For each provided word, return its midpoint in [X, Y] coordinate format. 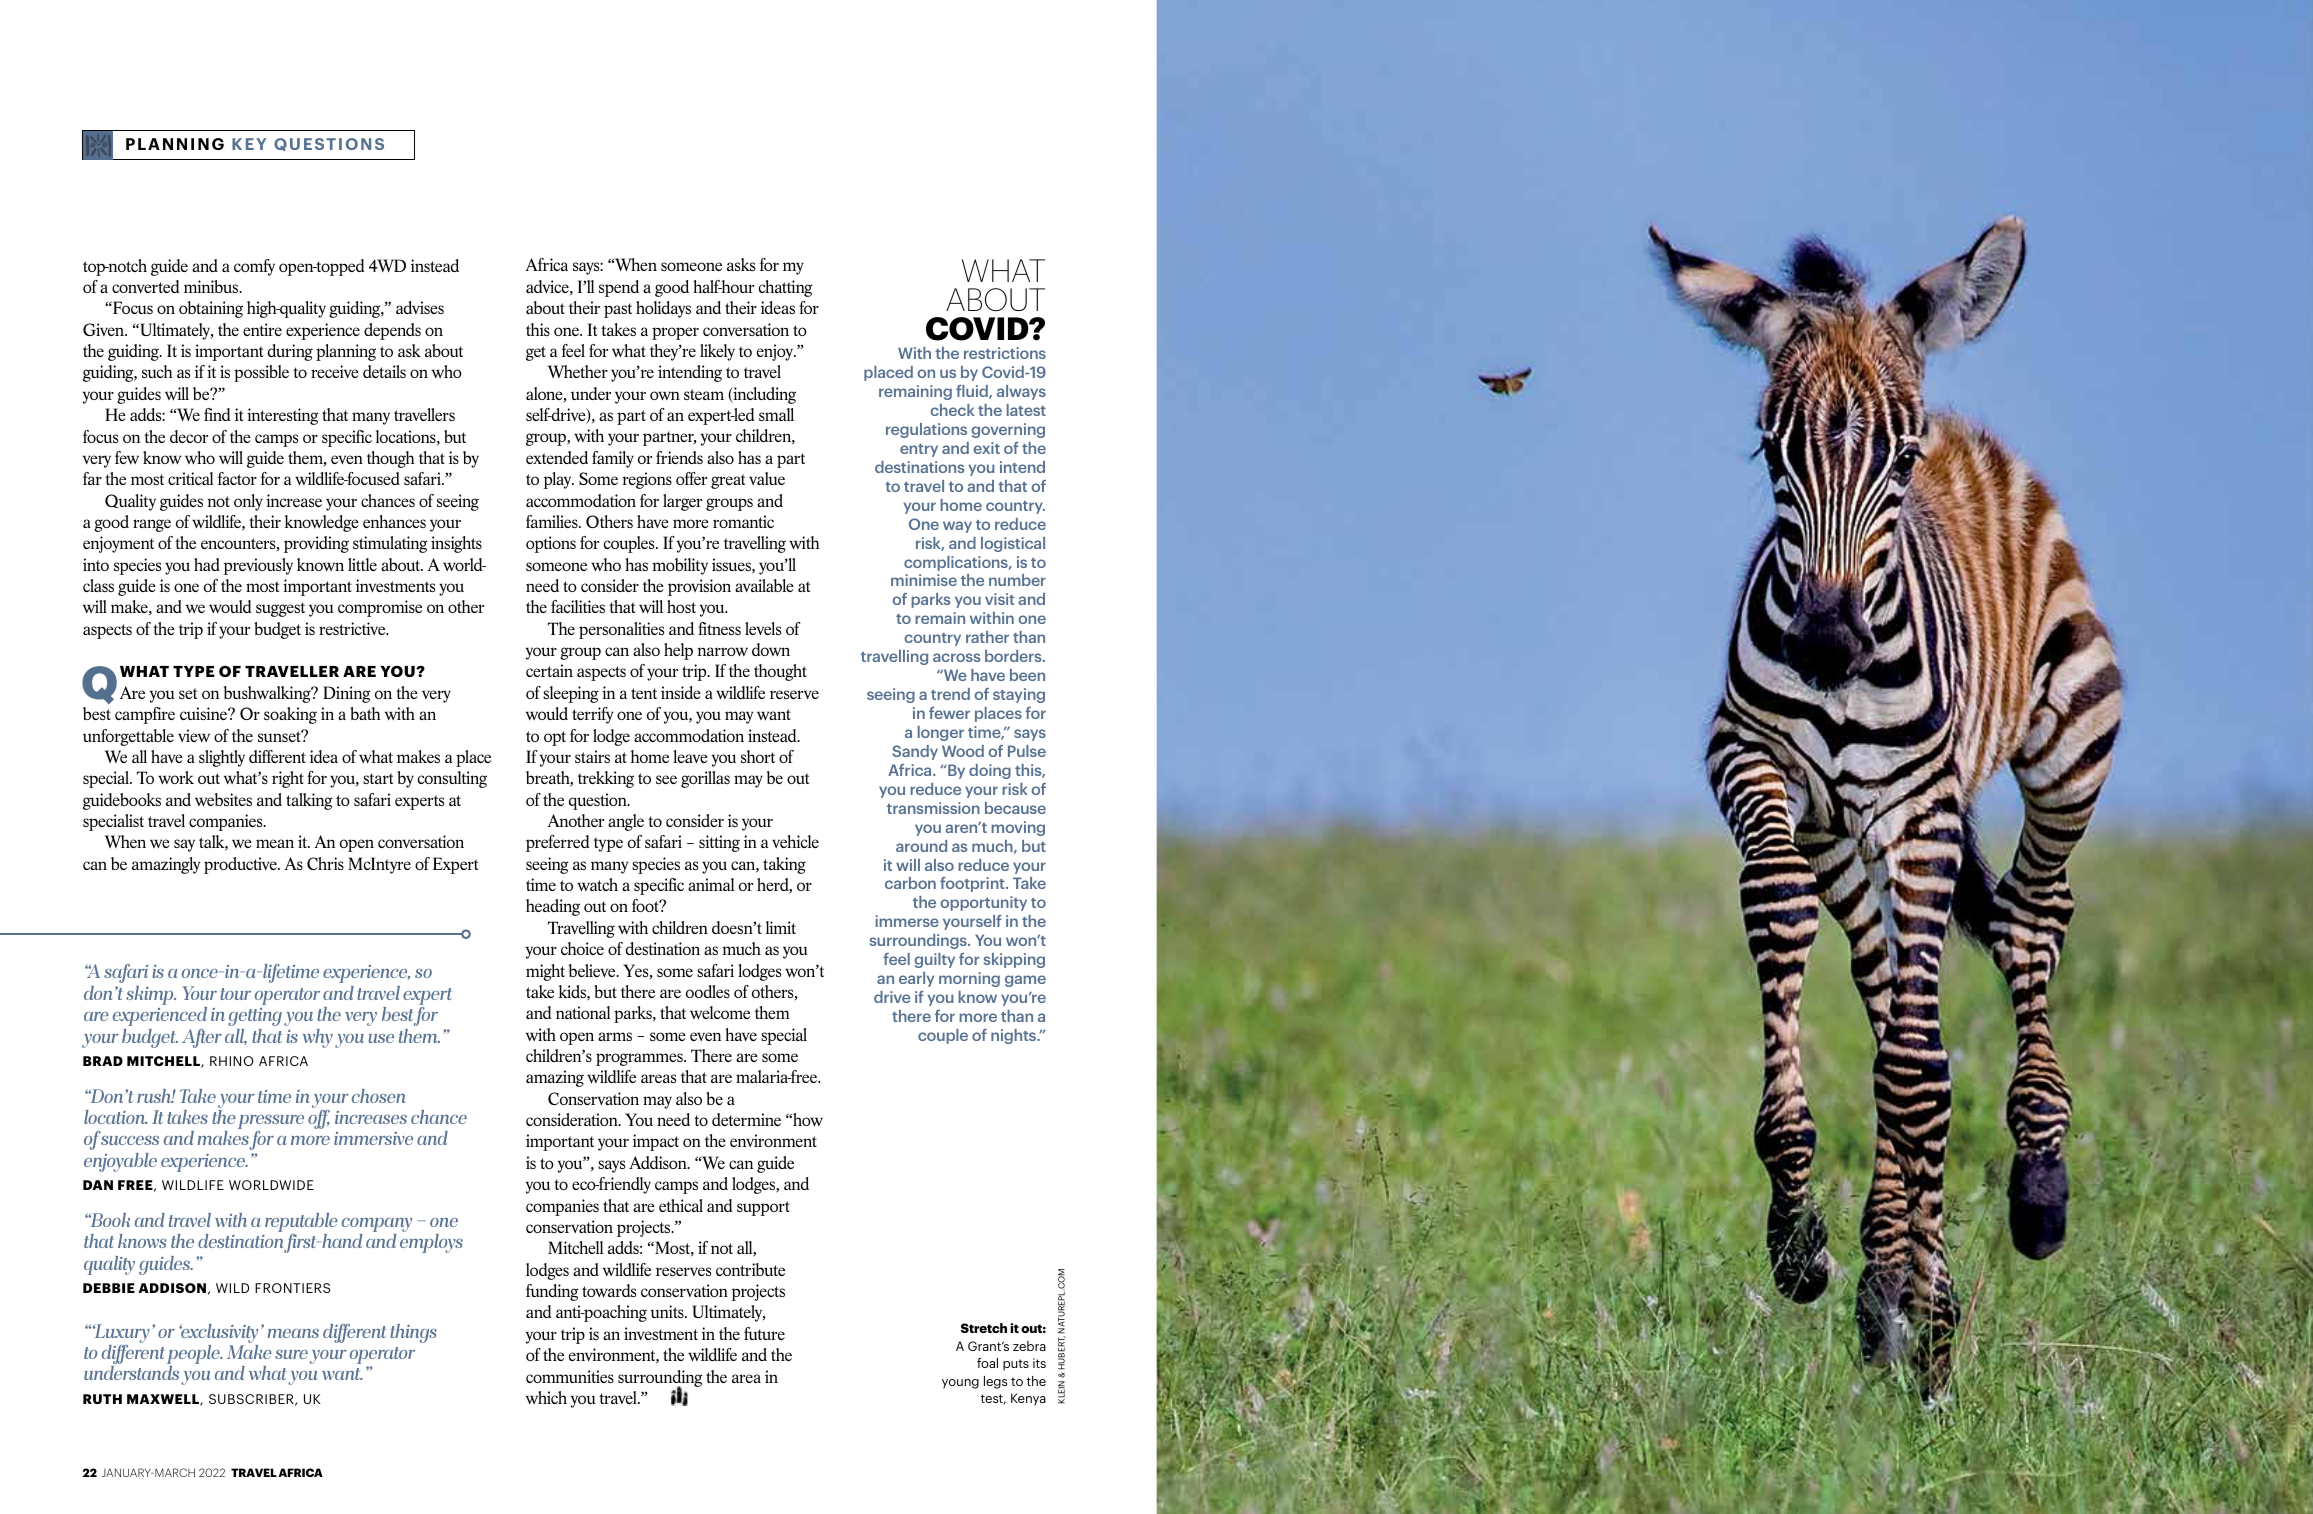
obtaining [211, 309]
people [194, 1356]
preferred [558, 843]
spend [619, 288]
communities [570, 1376]
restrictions [1005, 353]
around [921, 846]
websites [223, 800]
